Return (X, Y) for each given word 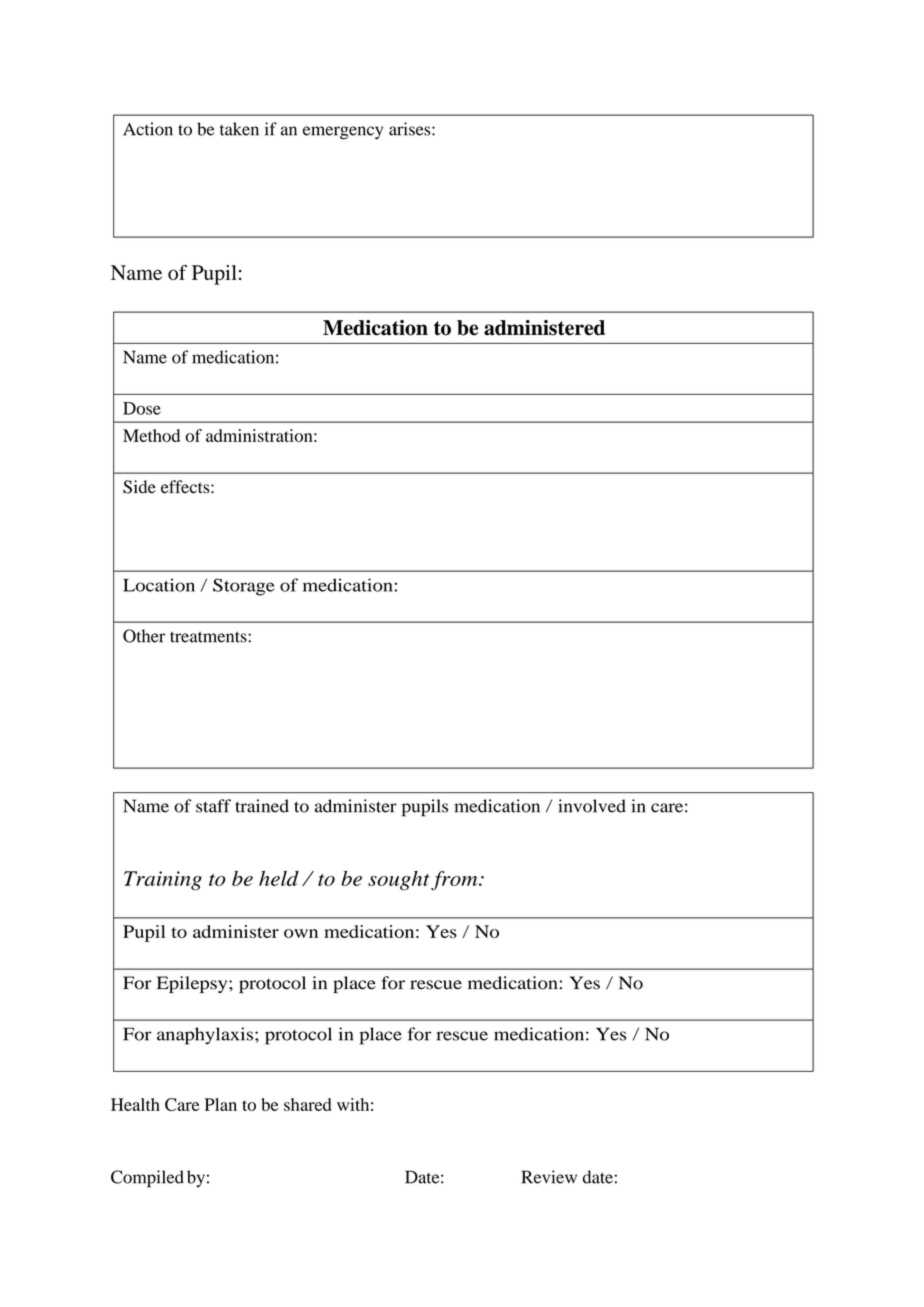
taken (239, 129)
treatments (209, 637)
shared (308, 1104)
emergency (343, 133)
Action (148, 129)
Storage (244, 587)
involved (592, 806)
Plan (221, 1104)
